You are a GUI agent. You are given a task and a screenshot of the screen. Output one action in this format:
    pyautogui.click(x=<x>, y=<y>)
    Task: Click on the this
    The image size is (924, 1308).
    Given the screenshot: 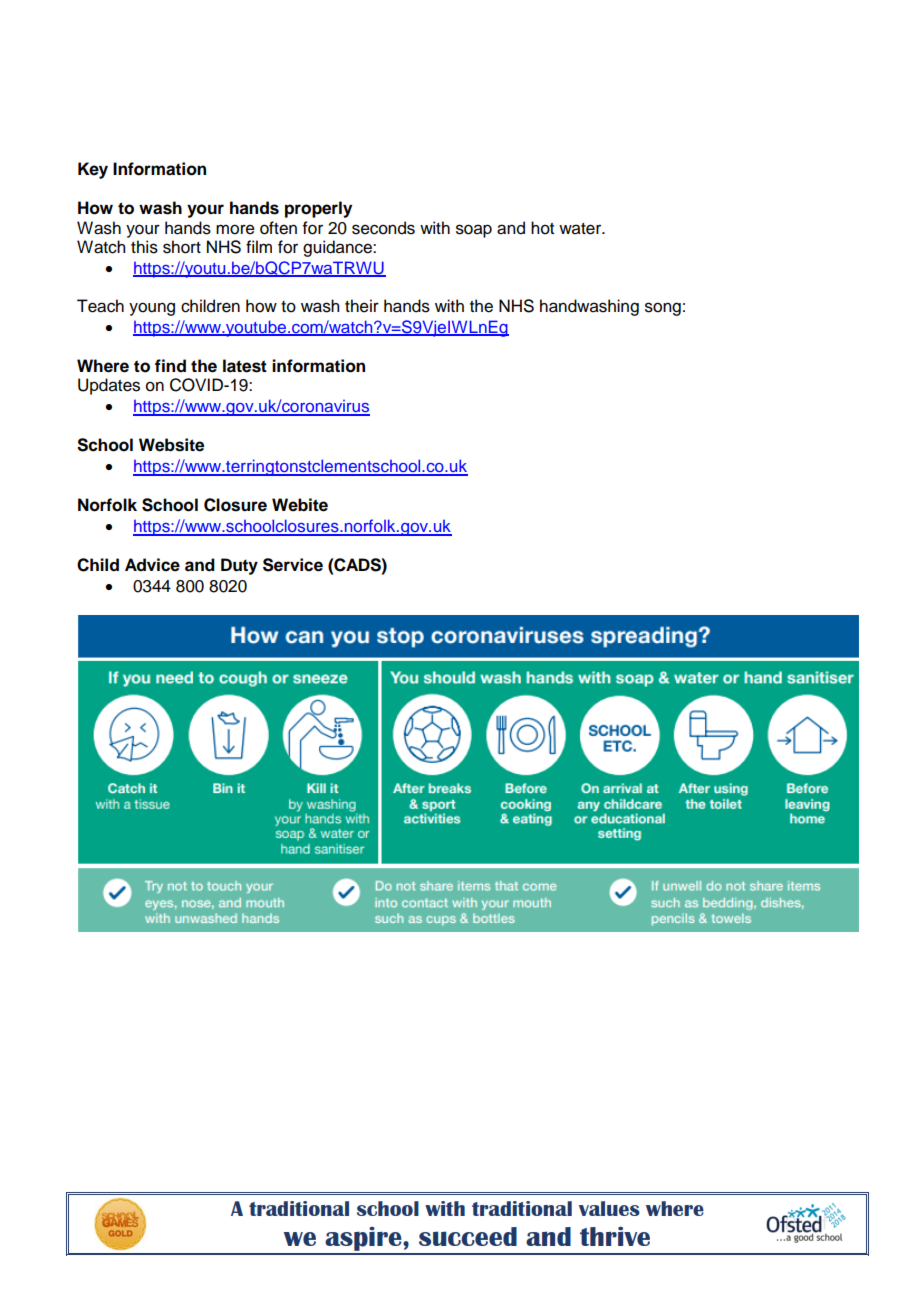 What is the action you would take?
    pyautogui.click(x=144, y=247)
